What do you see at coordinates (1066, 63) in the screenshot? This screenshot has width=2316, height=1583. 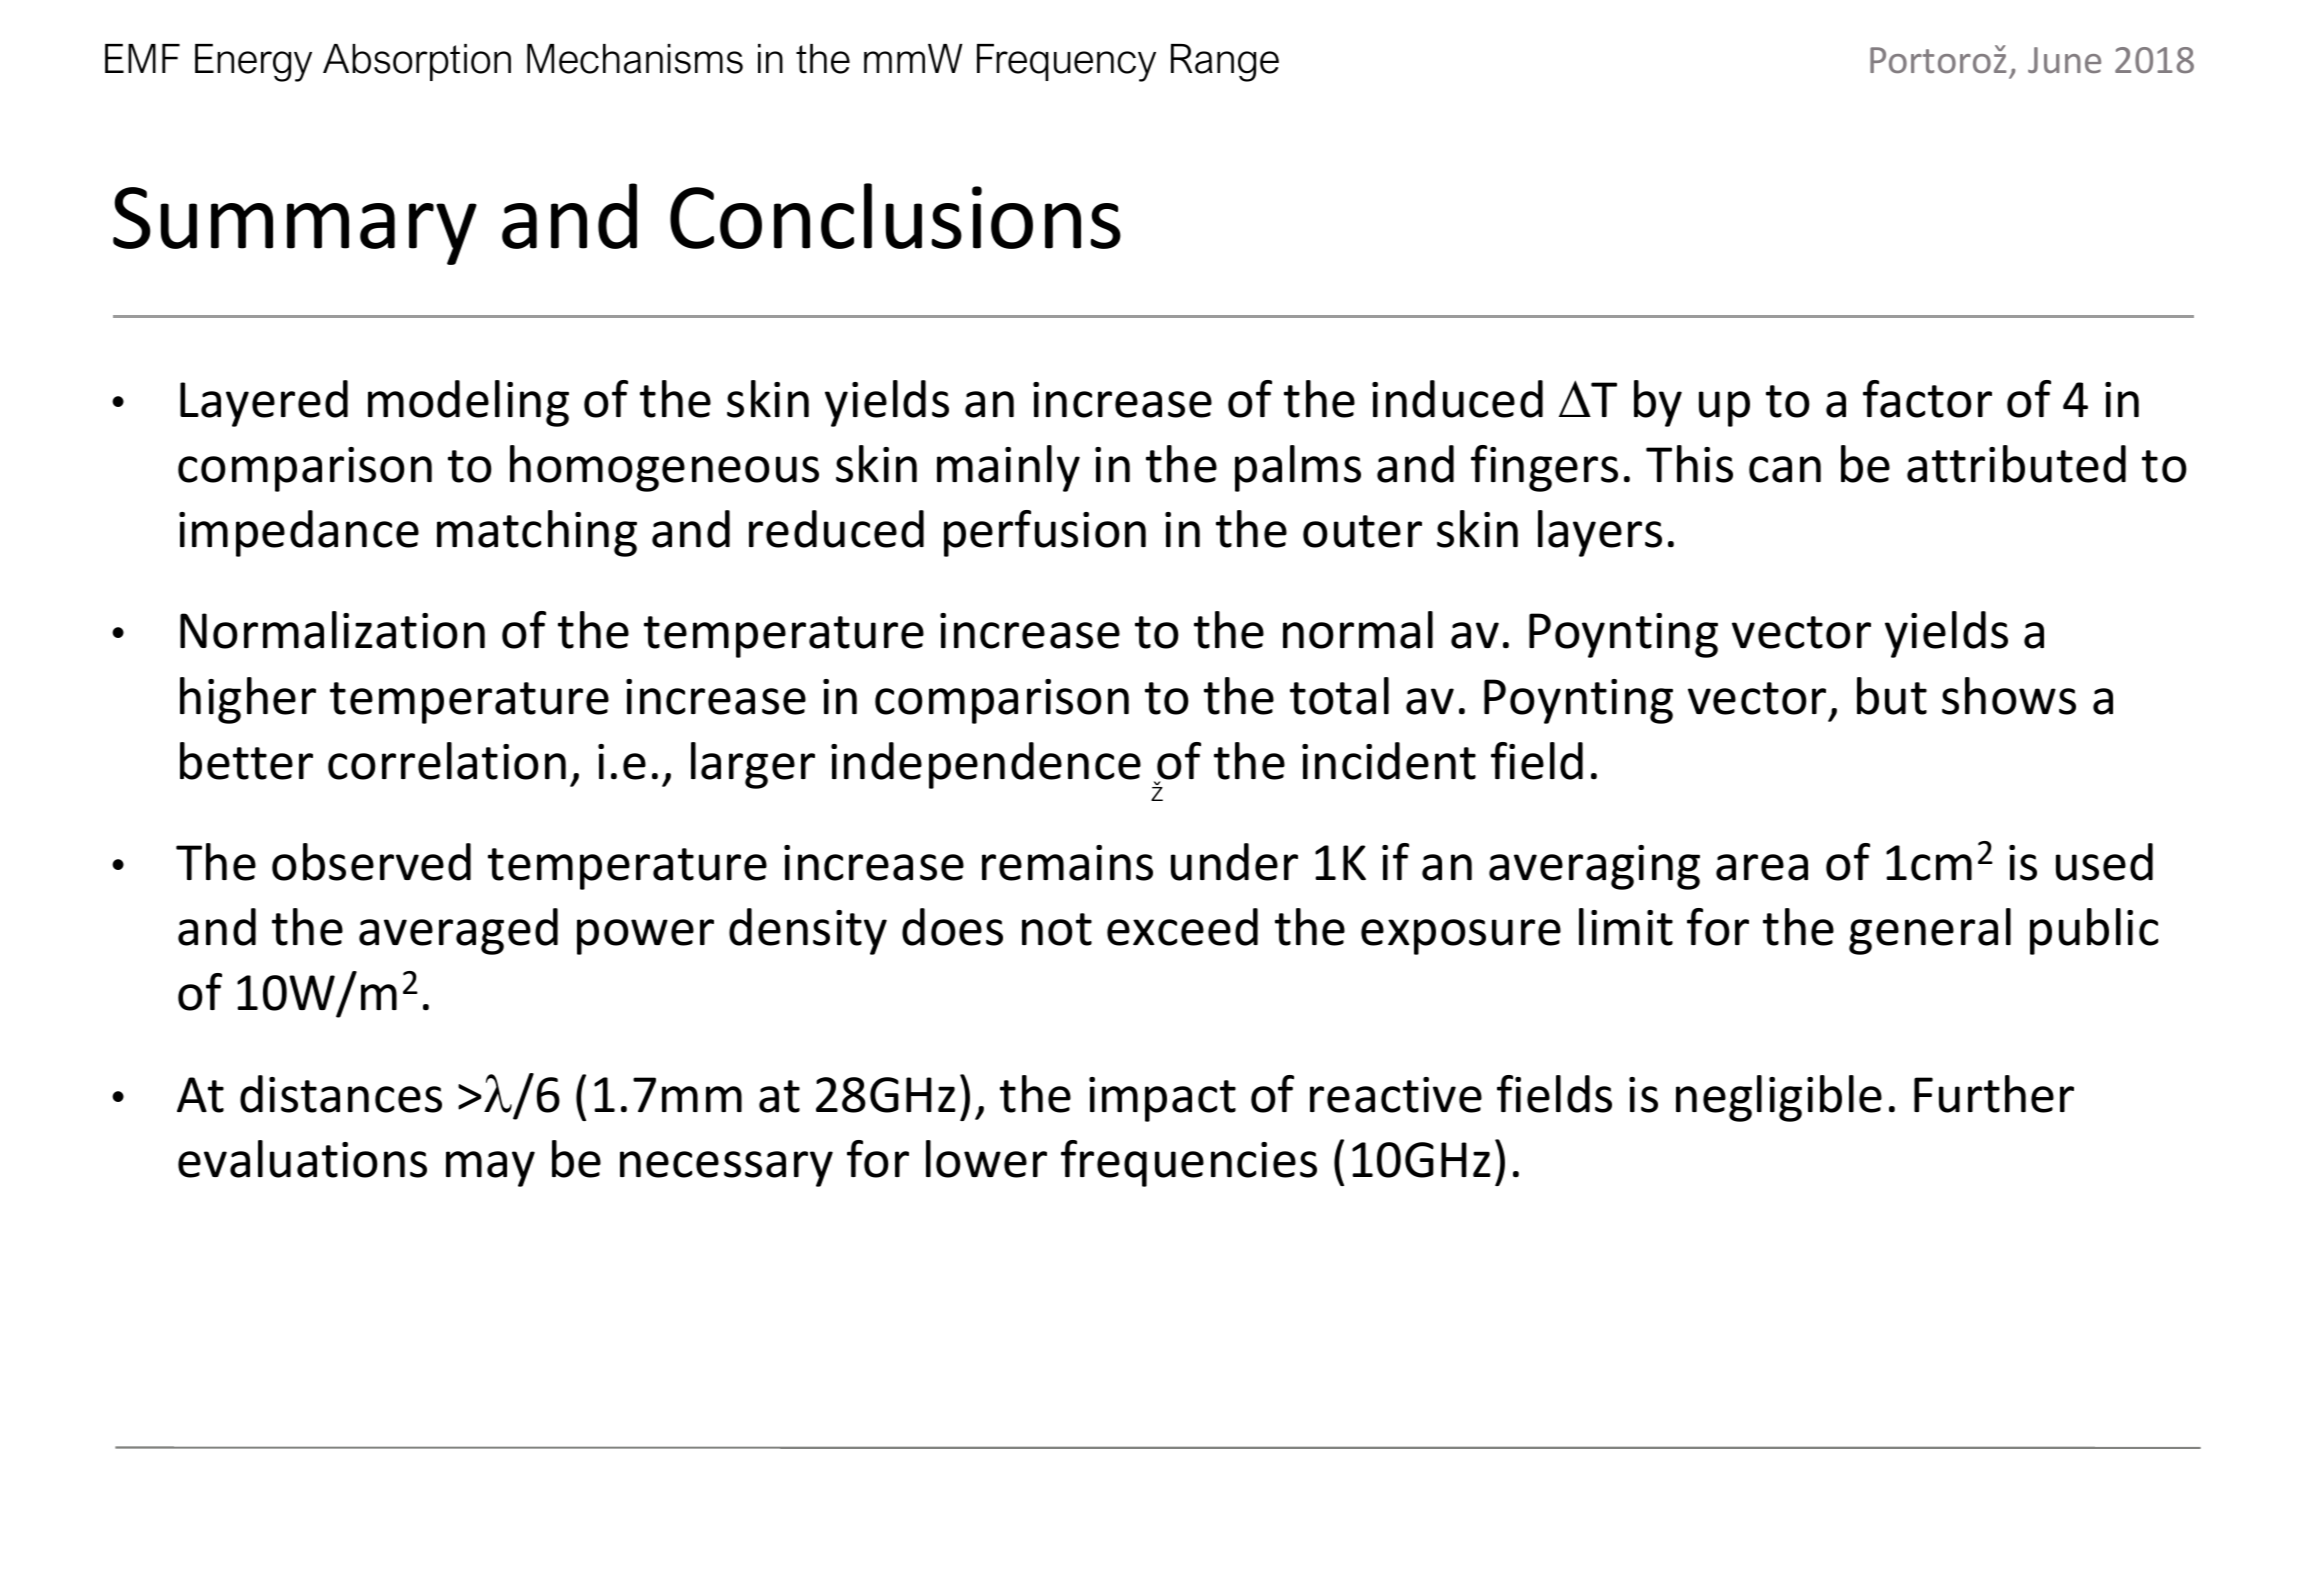 I see `Frequency` at bounding box center [1066, 63].
